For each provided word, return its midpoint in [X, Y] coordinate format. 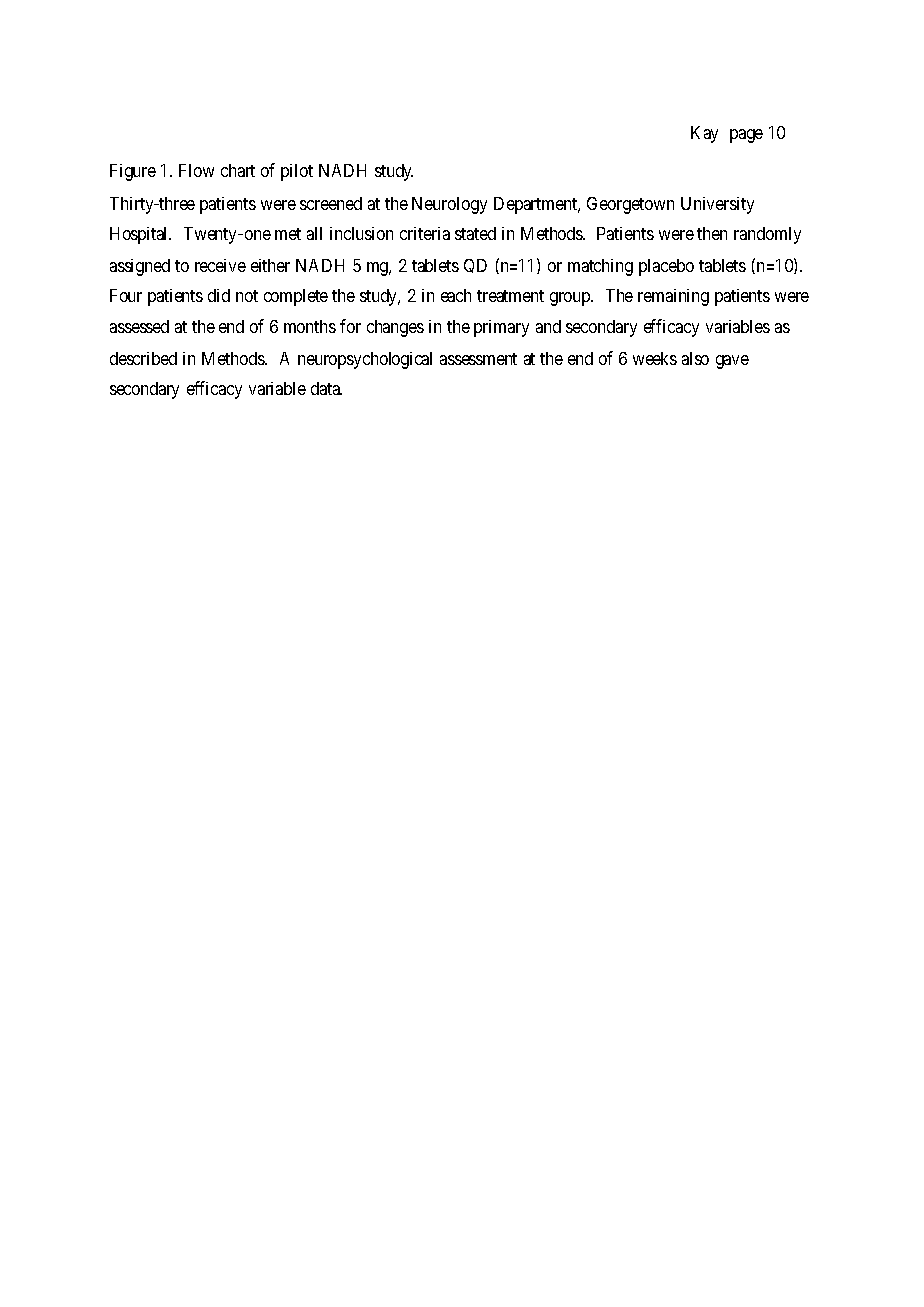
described [143, 358]
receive [220, 265]
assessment [478, 359]
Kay [704, 134]
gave [732, 362]
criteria [425, 233]
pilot [297, 172]
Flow [196, 170]
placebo [666, 267]
